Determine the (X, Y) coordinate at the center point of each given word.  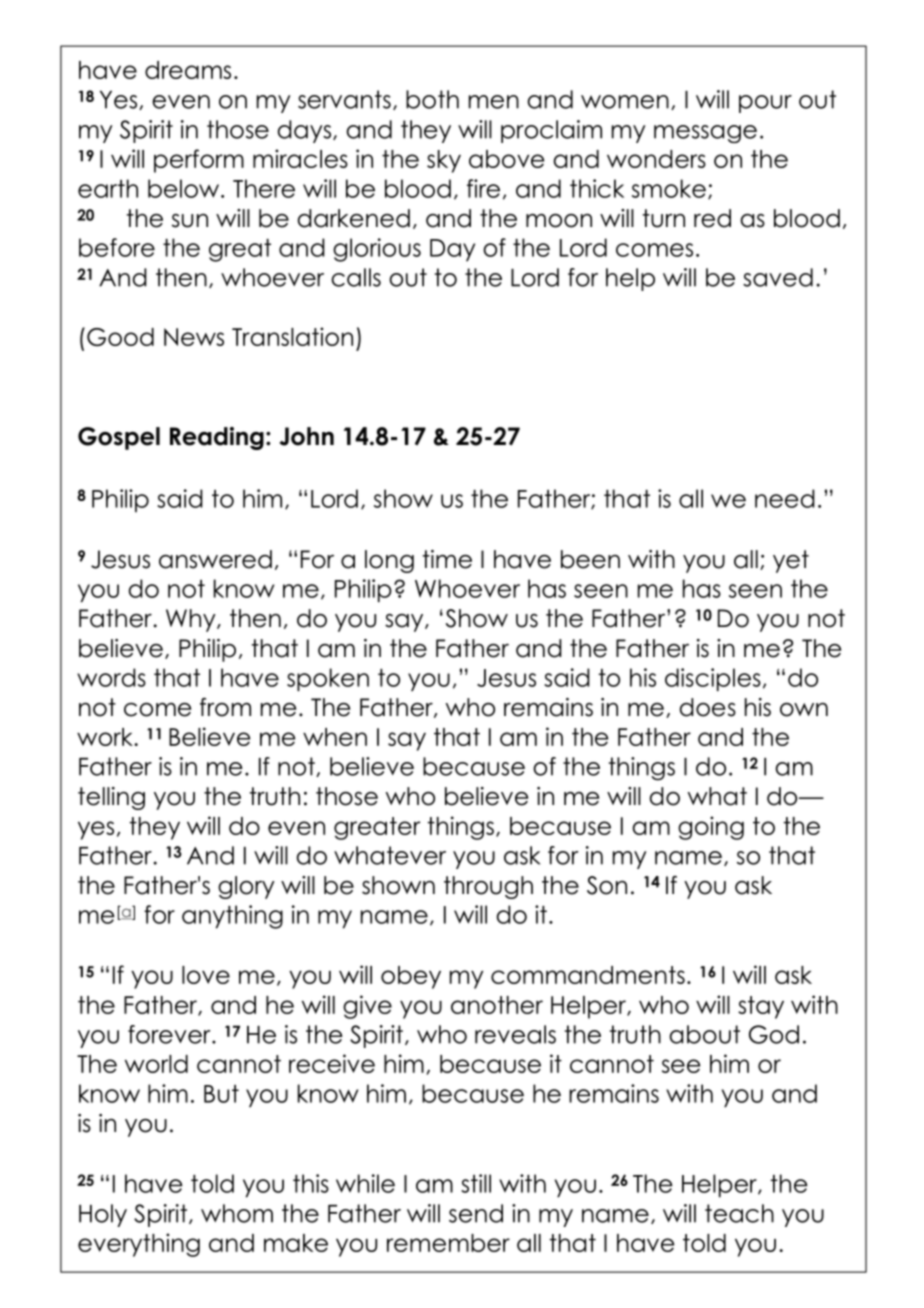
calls (356, 277)
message (705, 134)
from (225, 707)
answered (215, 559)
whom (237, 1213)
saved (778, 277)
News (194, 337)
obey (411, 977)
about (704, 1034)
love (206, 975)
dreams (188, 70)
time (447, 559)
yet (791, 561)
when (335, 737)
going (711, 828)
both (432, 99)
